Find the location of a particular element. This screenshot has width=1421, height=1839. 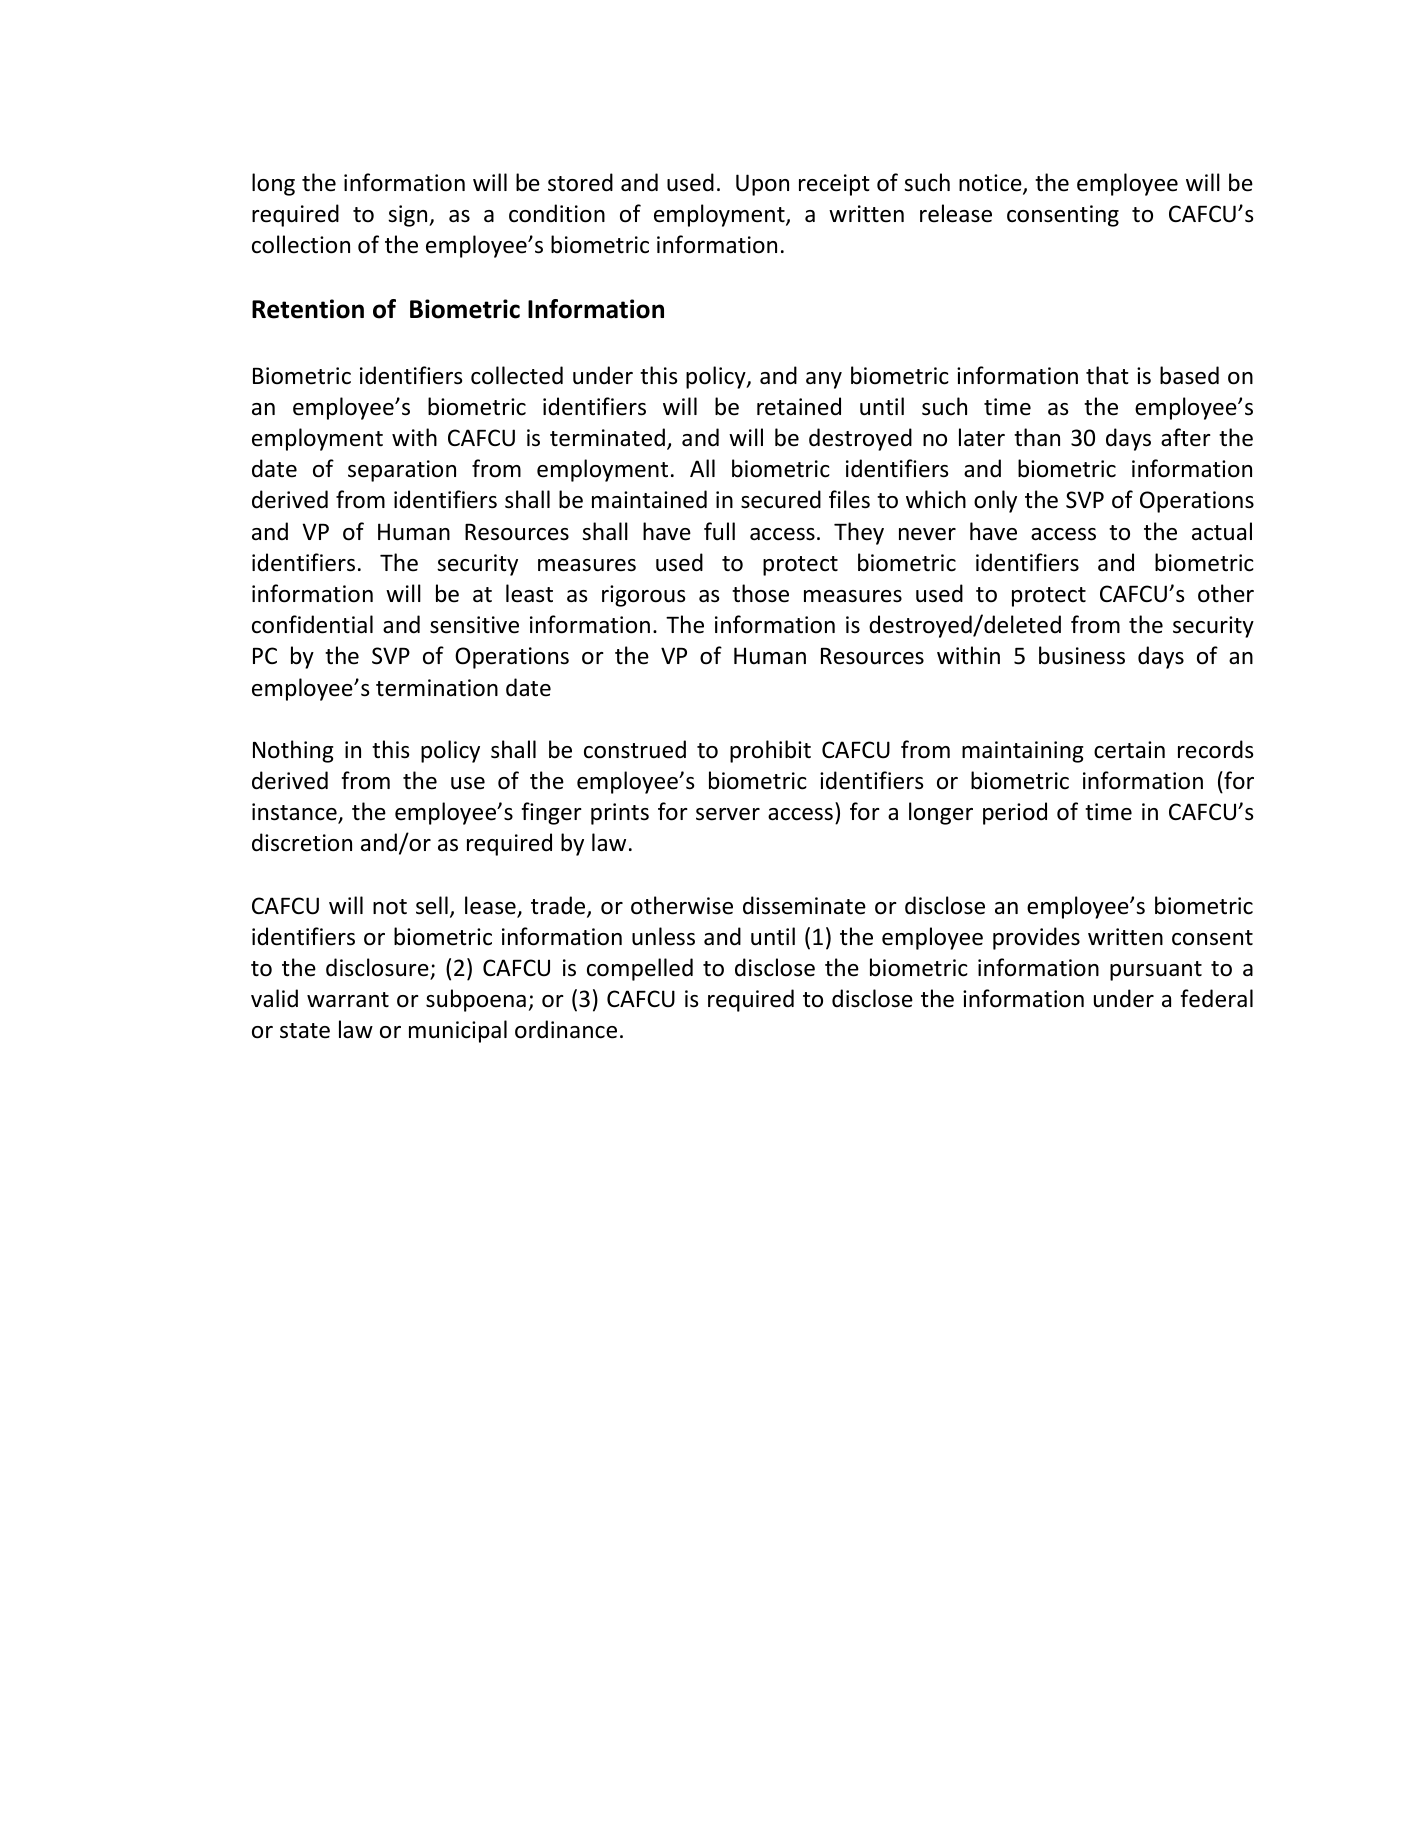

period is located at coordinates (1015, 813).
